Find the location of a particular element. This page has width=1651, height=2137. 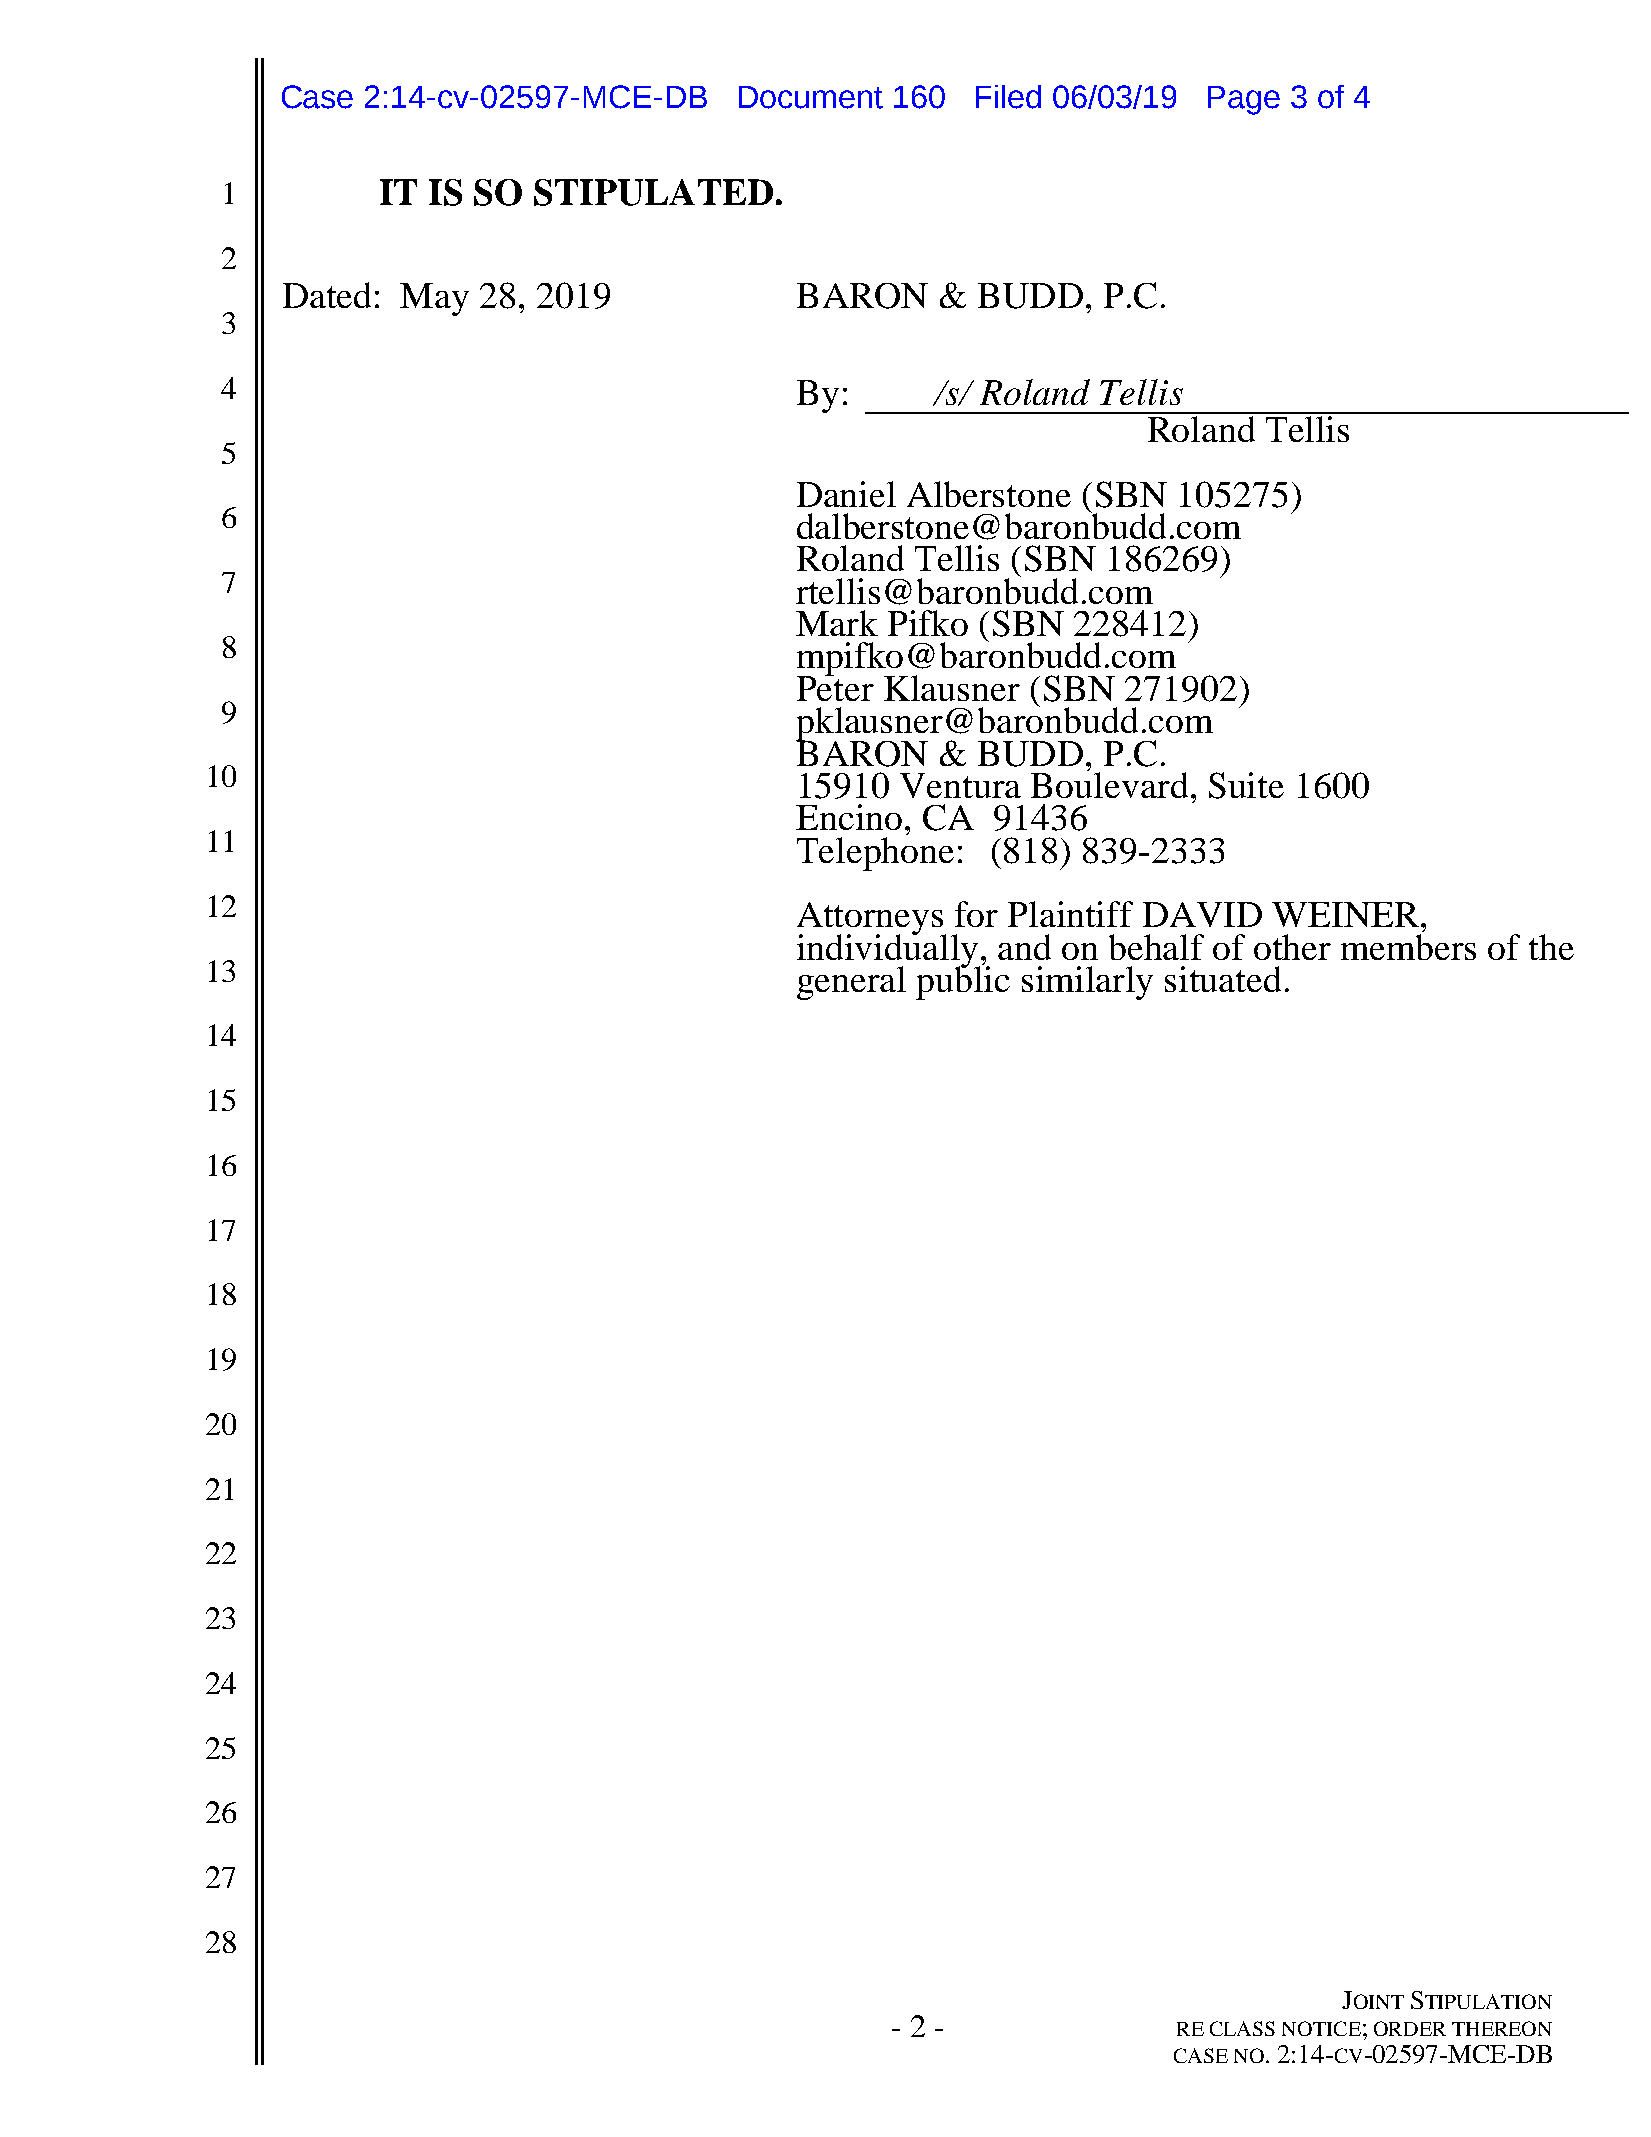

situated is located at coordinates (1223, 979).
